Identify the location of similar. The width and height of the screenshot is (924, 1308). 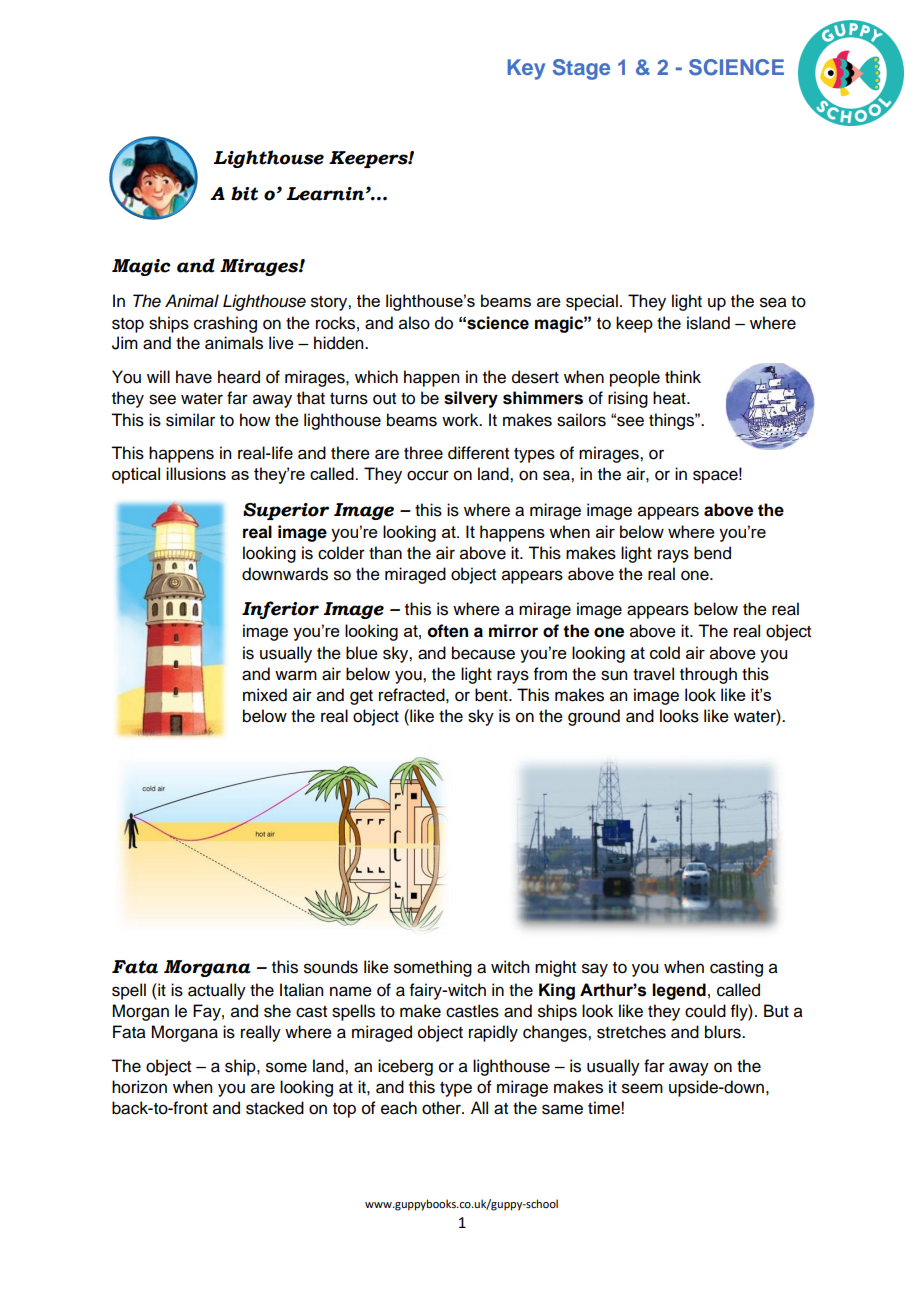
(190, 420).
